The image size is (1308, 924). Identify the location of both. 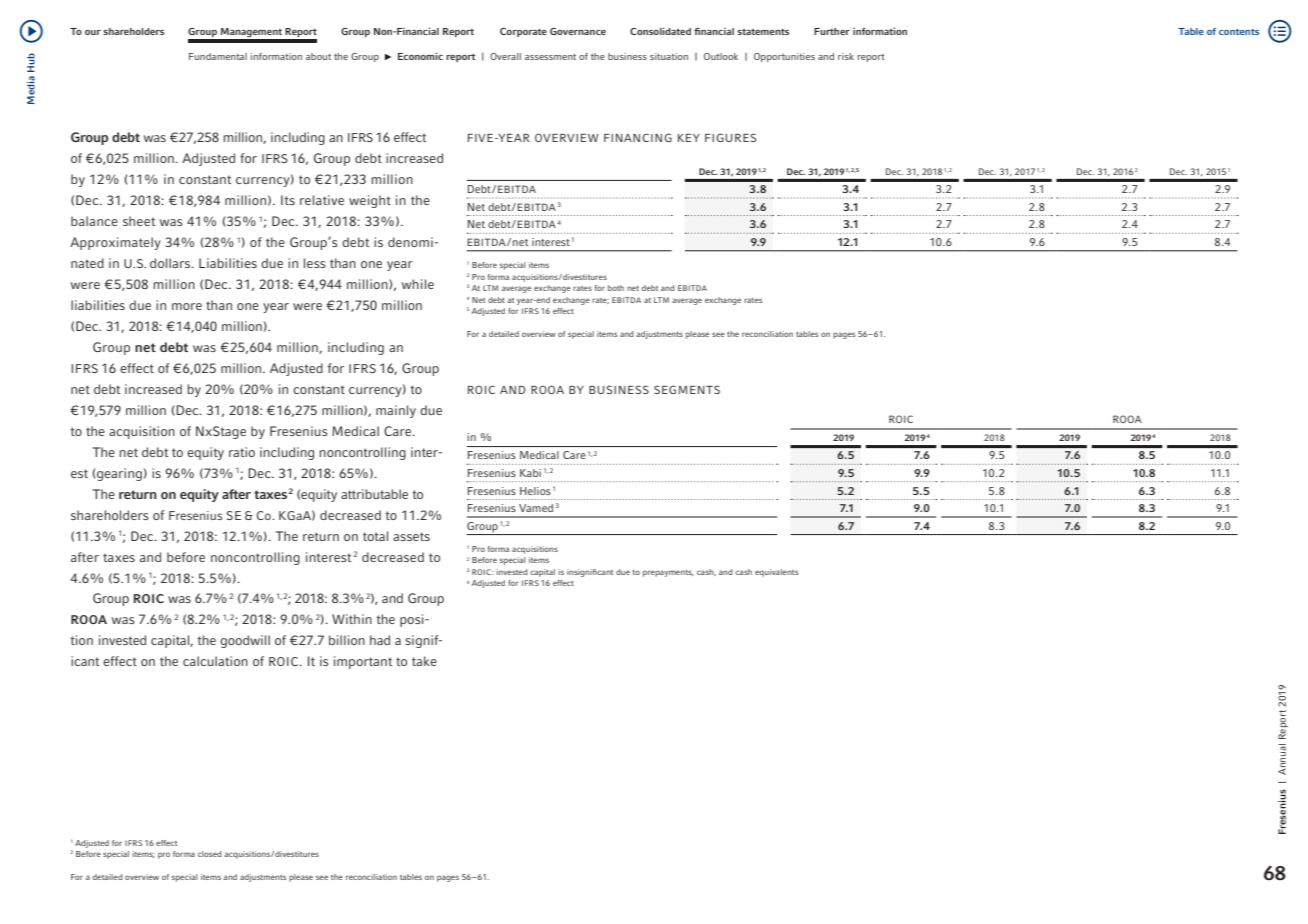
(616, 288).
